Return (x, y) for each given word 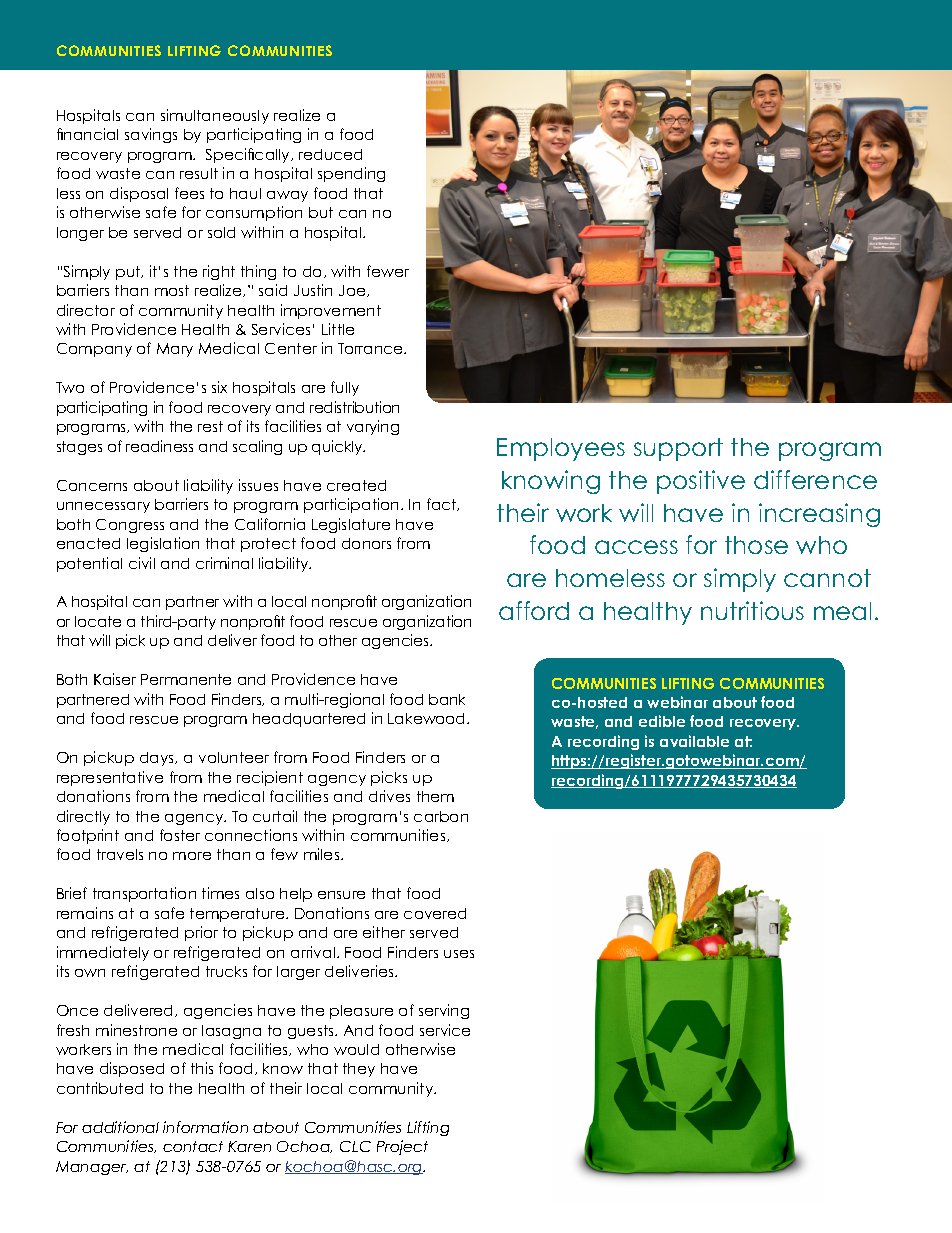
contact (193, 1146)
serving (444, 1011)
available (694, 741)
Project (402, 1147)
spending (351, 174)
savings (151, 135)
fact (443, 504)
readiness (159, 446)
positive (701, 482)
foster (180, 835)
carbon (441, 816)
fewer (388, 271)
